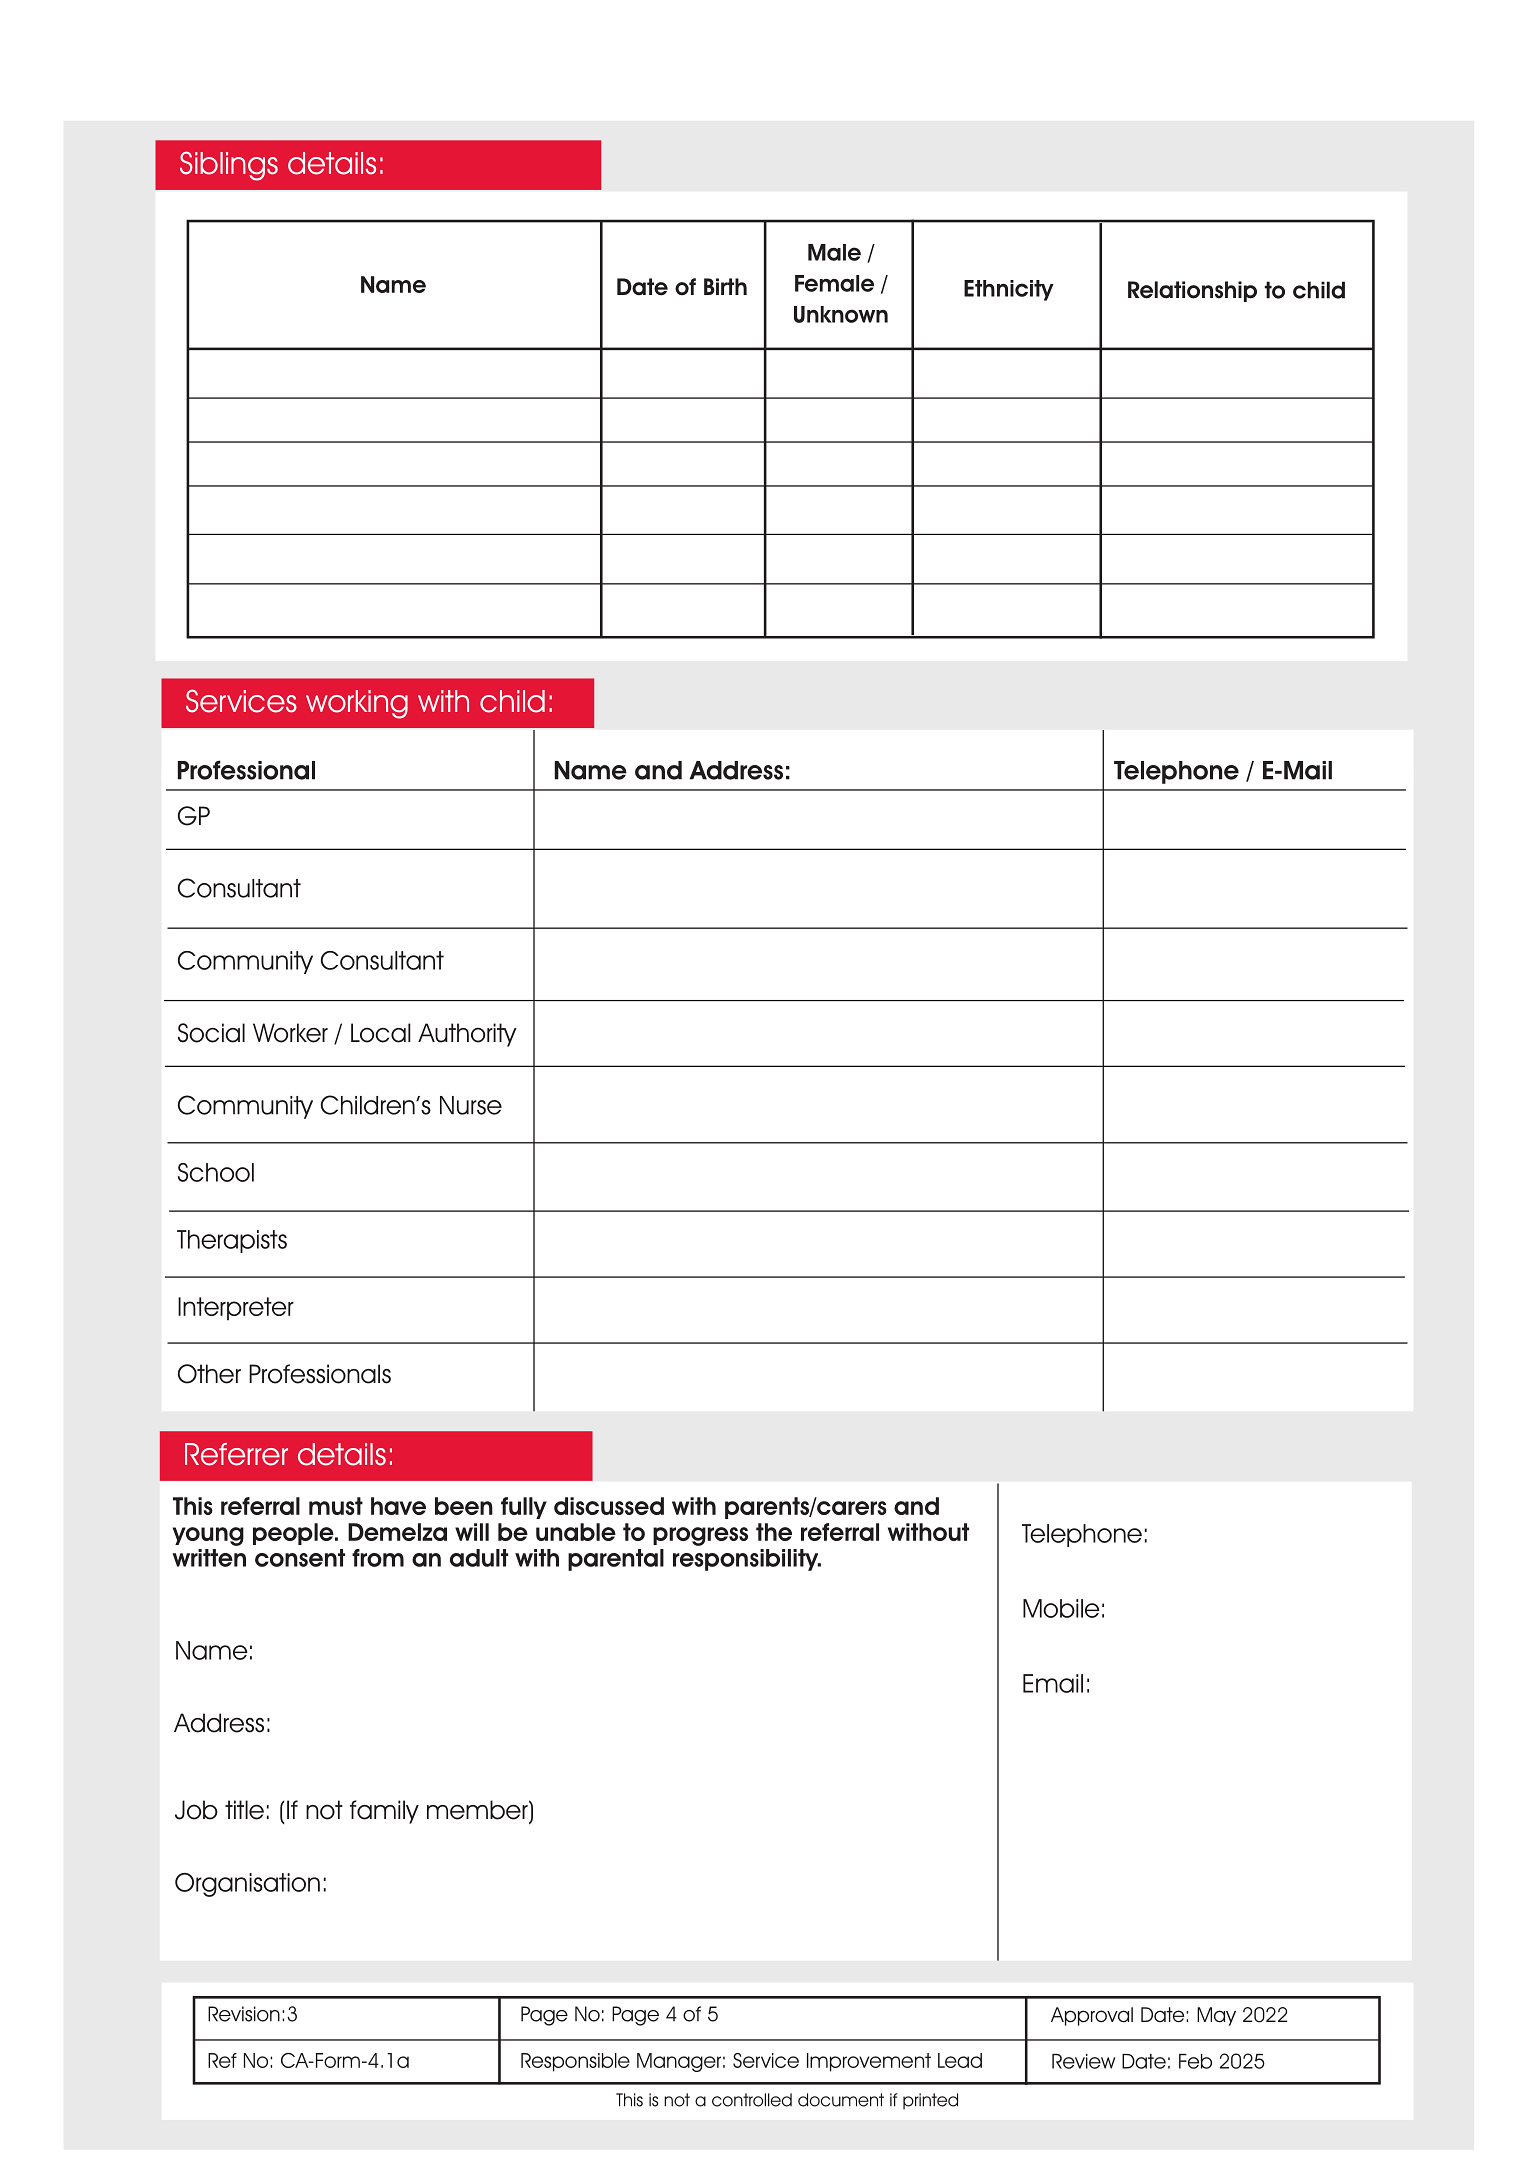  I want to click on Ethnicity, so click(1009, 290).
